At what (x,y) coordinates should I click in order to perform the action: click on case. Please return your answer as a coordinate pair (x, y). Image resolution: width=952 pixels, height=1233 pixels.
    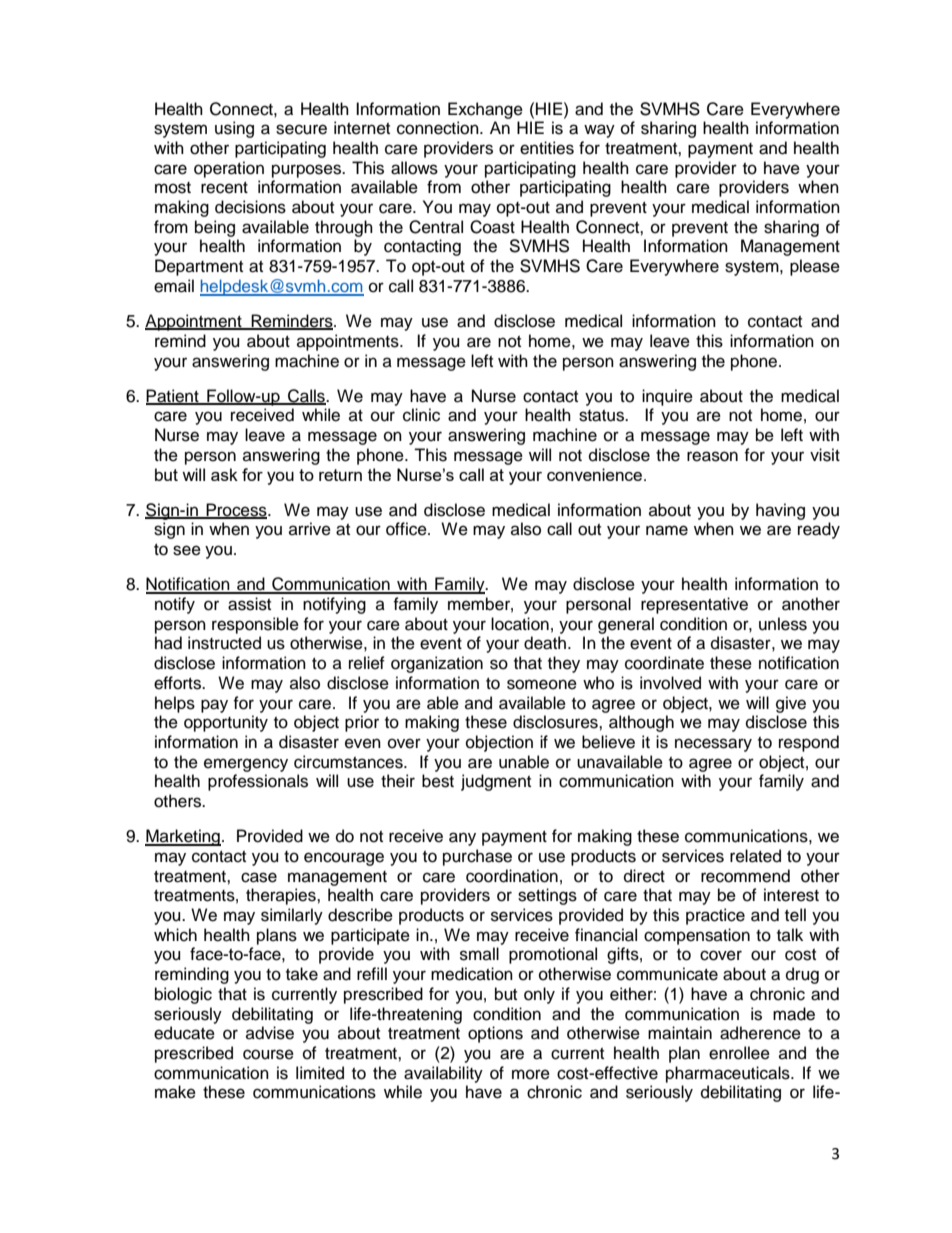
    Looking at the image, I should click on (259, 877).
